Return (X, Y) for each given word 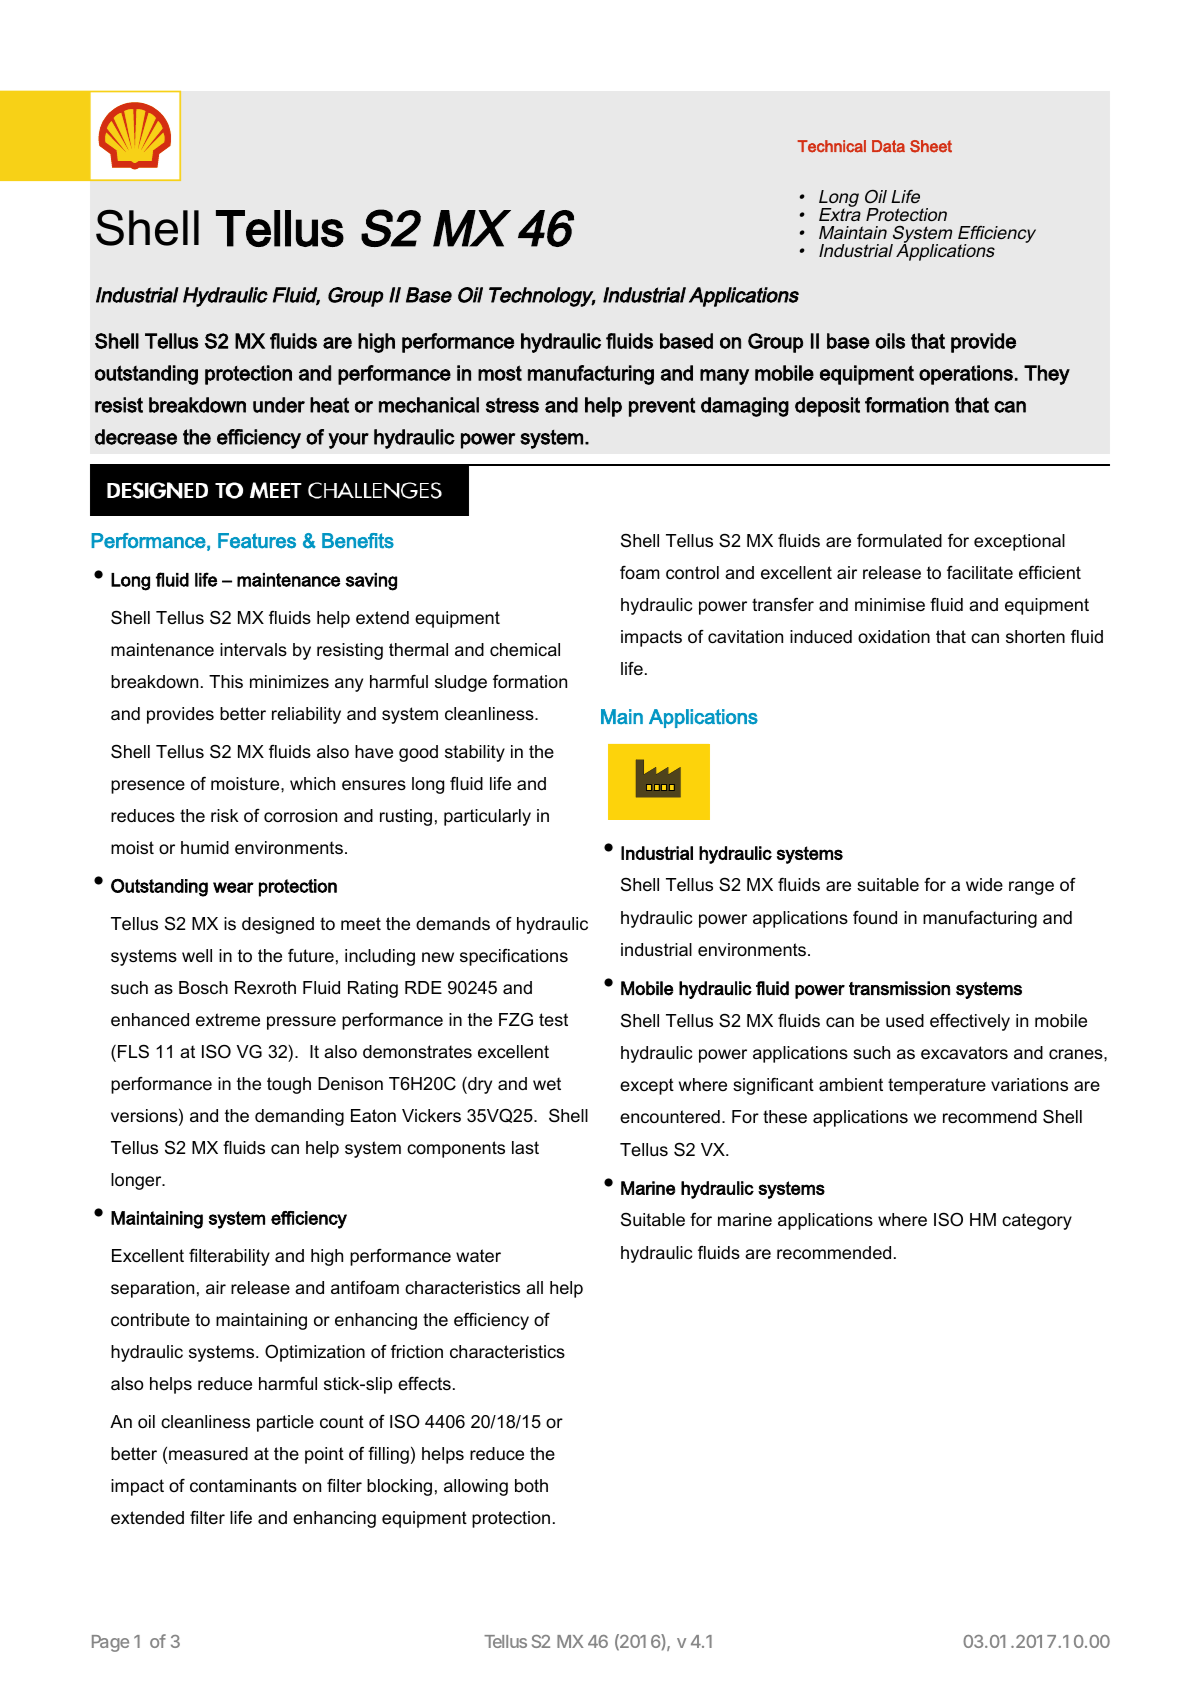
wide (984, 884)
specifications (514, 957)
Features (257, 541)
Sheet (931, 146)
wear (233, 887)
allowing (476, 1487)
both (531, 1485)
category (1037, 1221)
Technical (831, 146)
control (692, 573)
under (279, 405)
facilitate (980, 573)
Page (110, 1643)
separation (152, 1289)
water (478, 1256)
